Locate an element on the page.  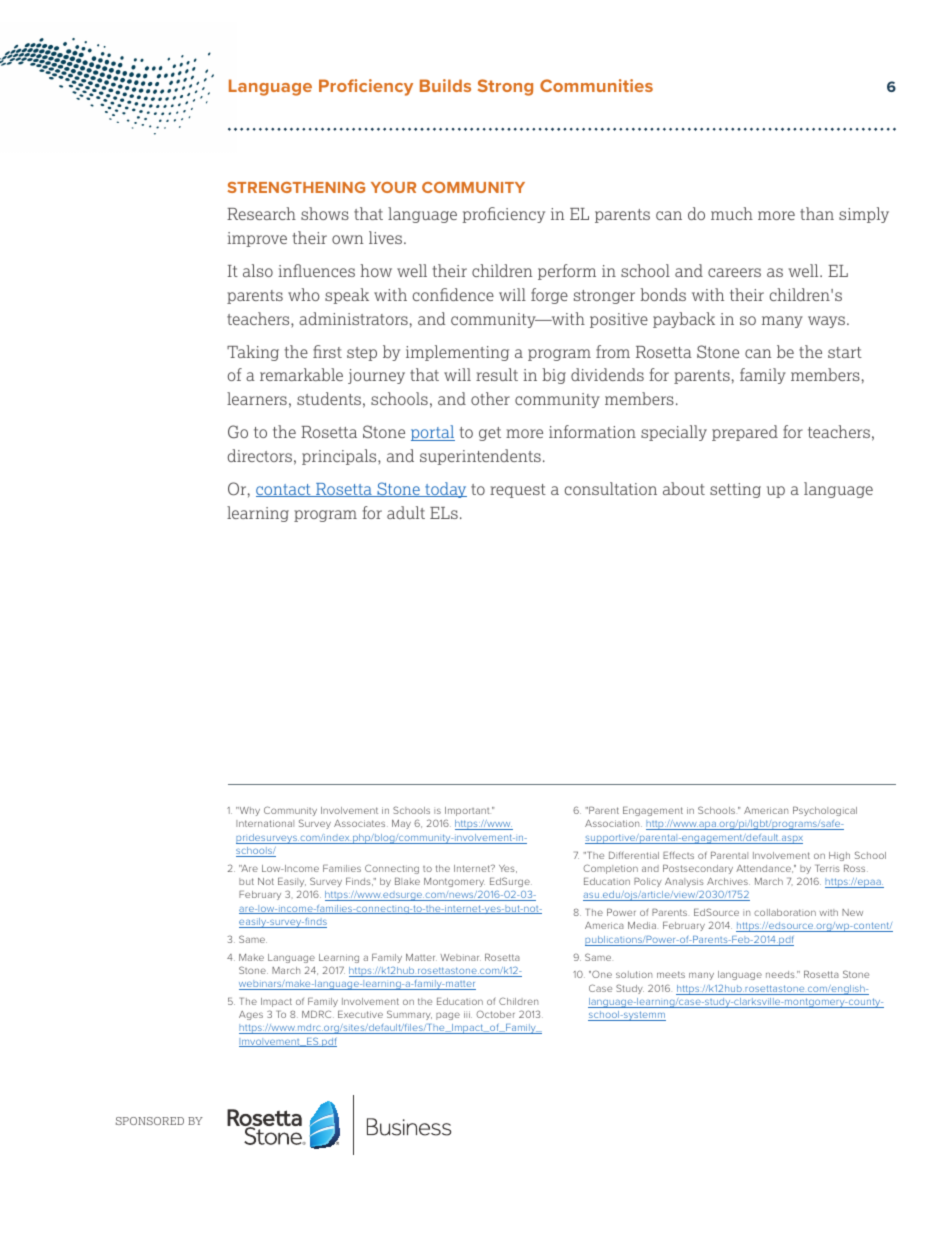
contact is located at coordinates (284, 490).
